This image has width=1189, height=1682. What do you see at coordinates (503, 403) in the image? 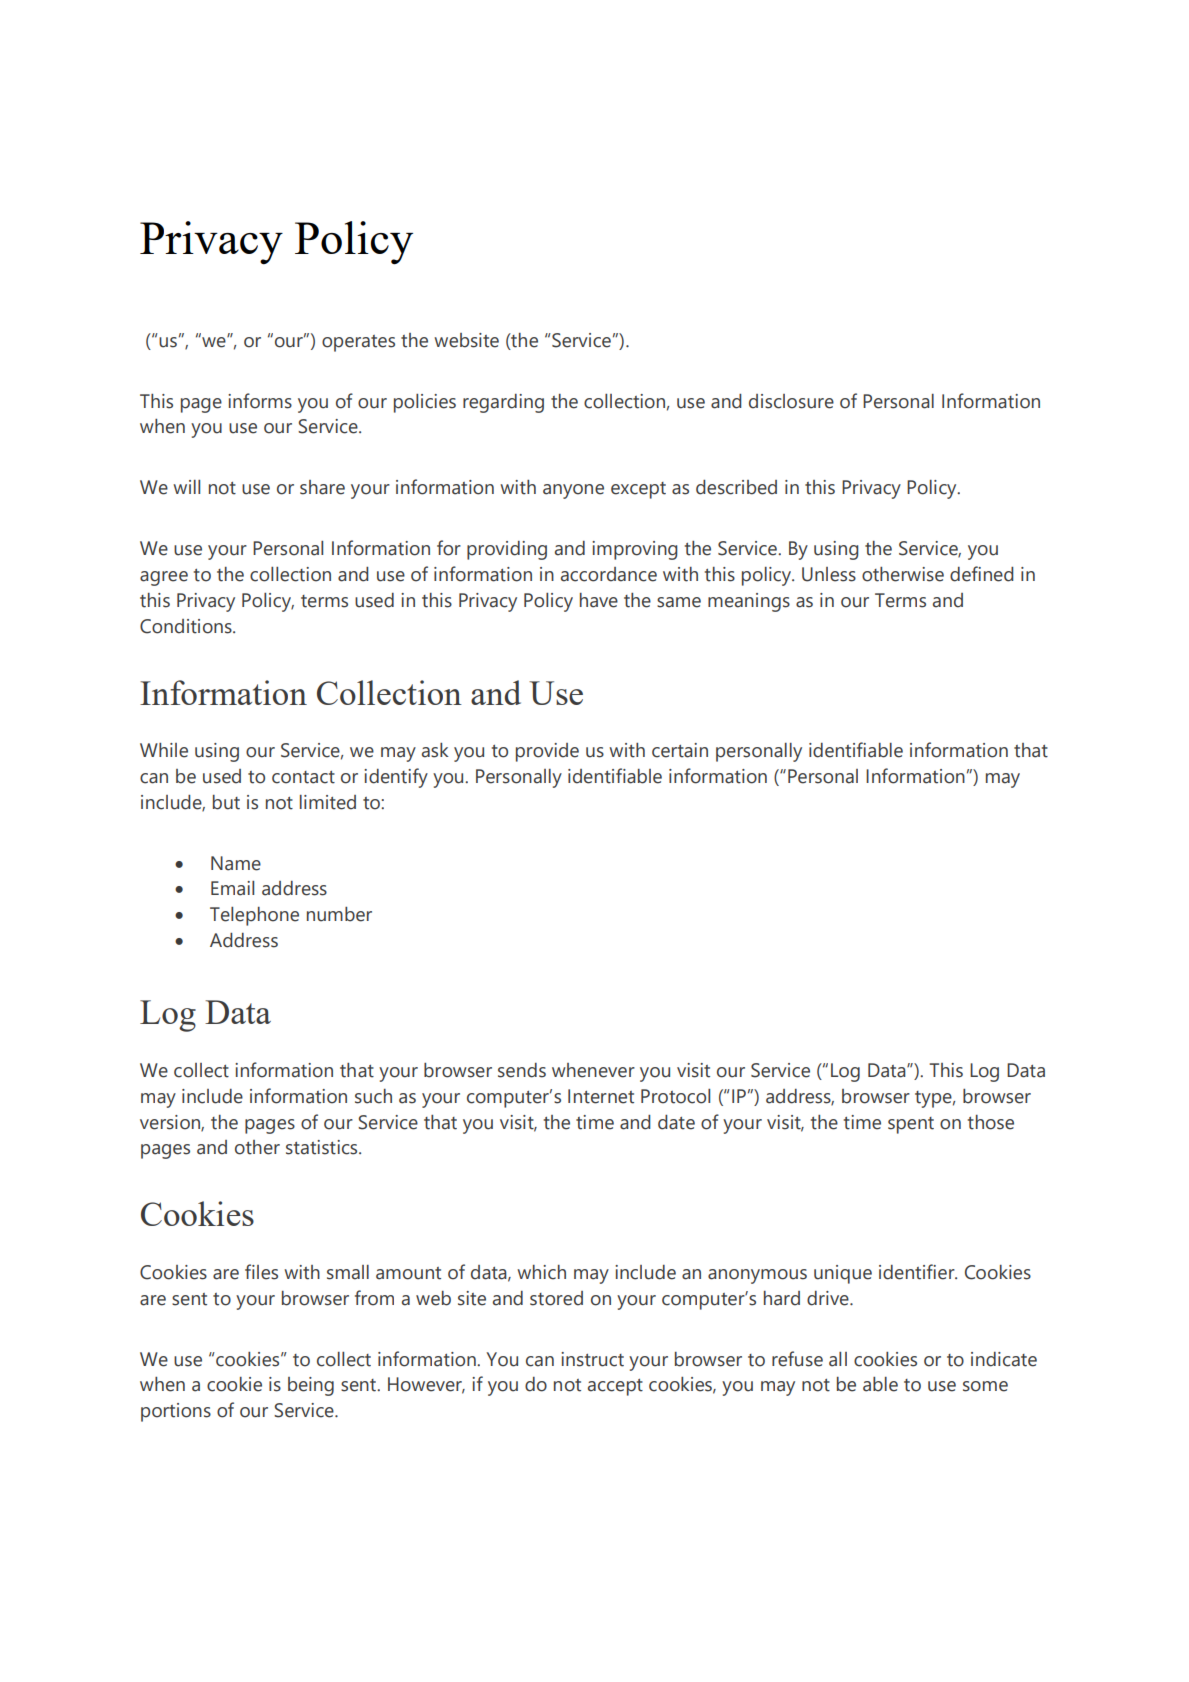
I see `regarding` at bounding box center [503, 403].
